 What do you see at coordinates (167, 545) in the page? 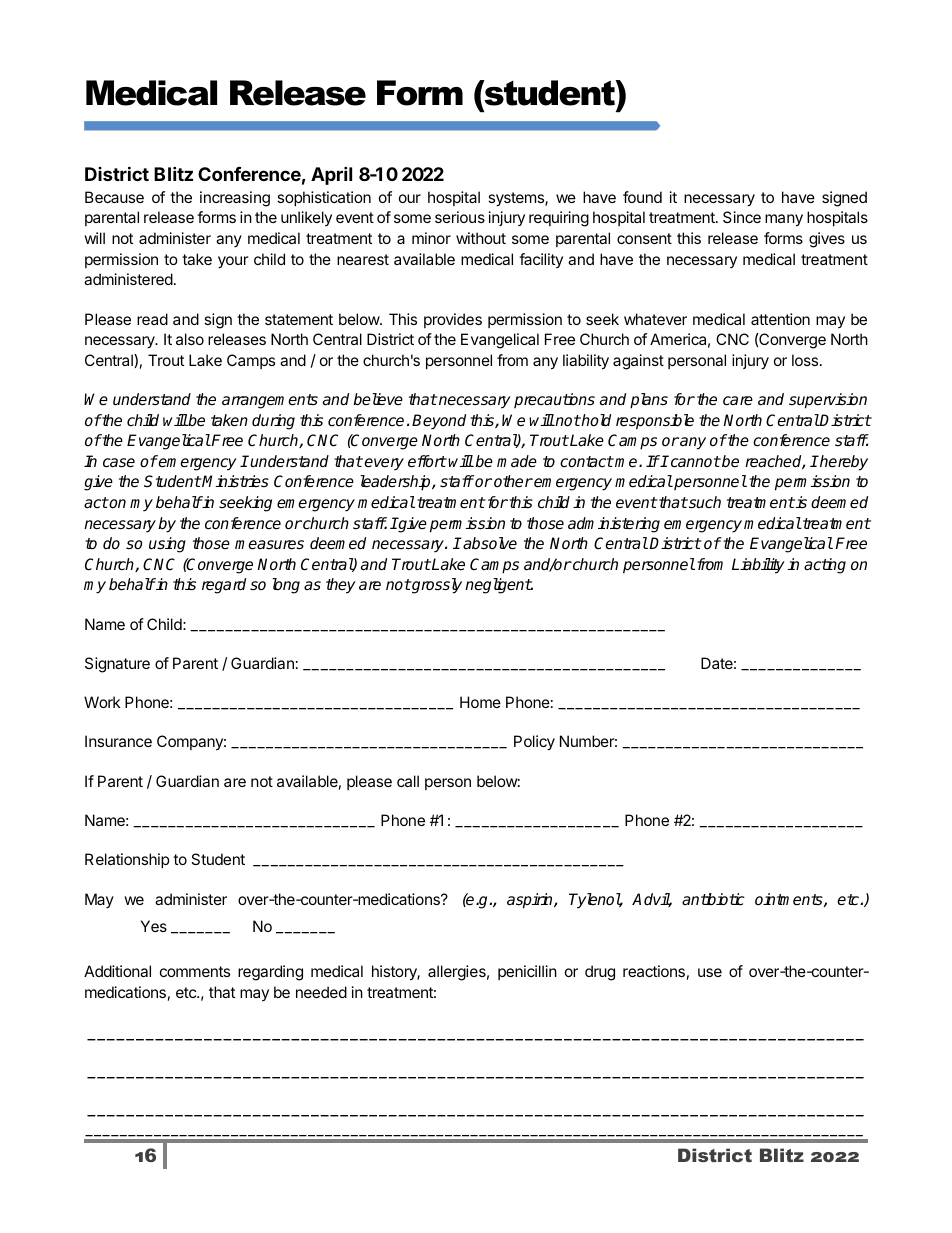
I see `using` at bounding box center [167, 545].
